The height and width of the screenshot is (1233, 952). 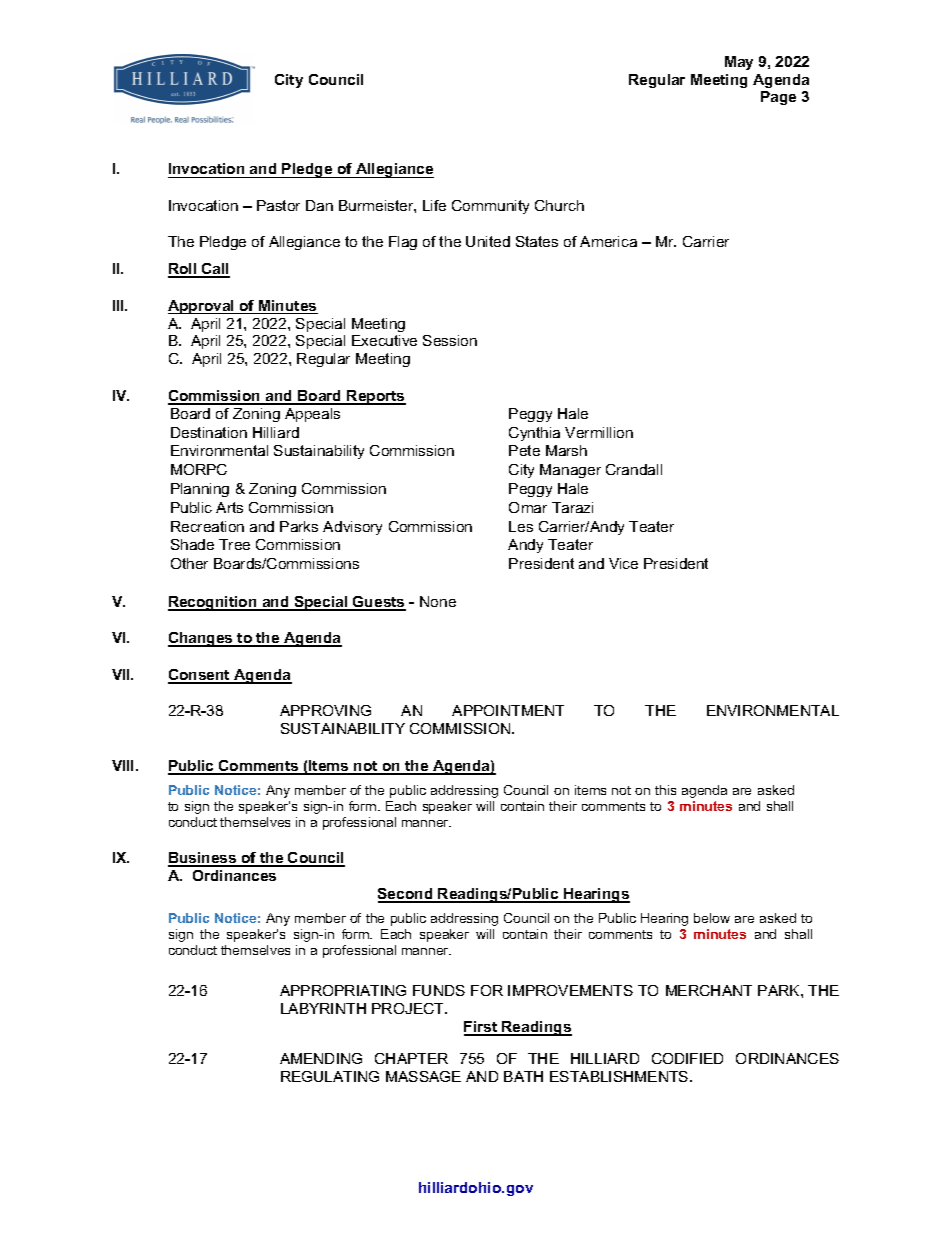 What do you see at coordinates (623, 563) in the screenshot?
I see `Vice` at bounding box center [623, 563].
